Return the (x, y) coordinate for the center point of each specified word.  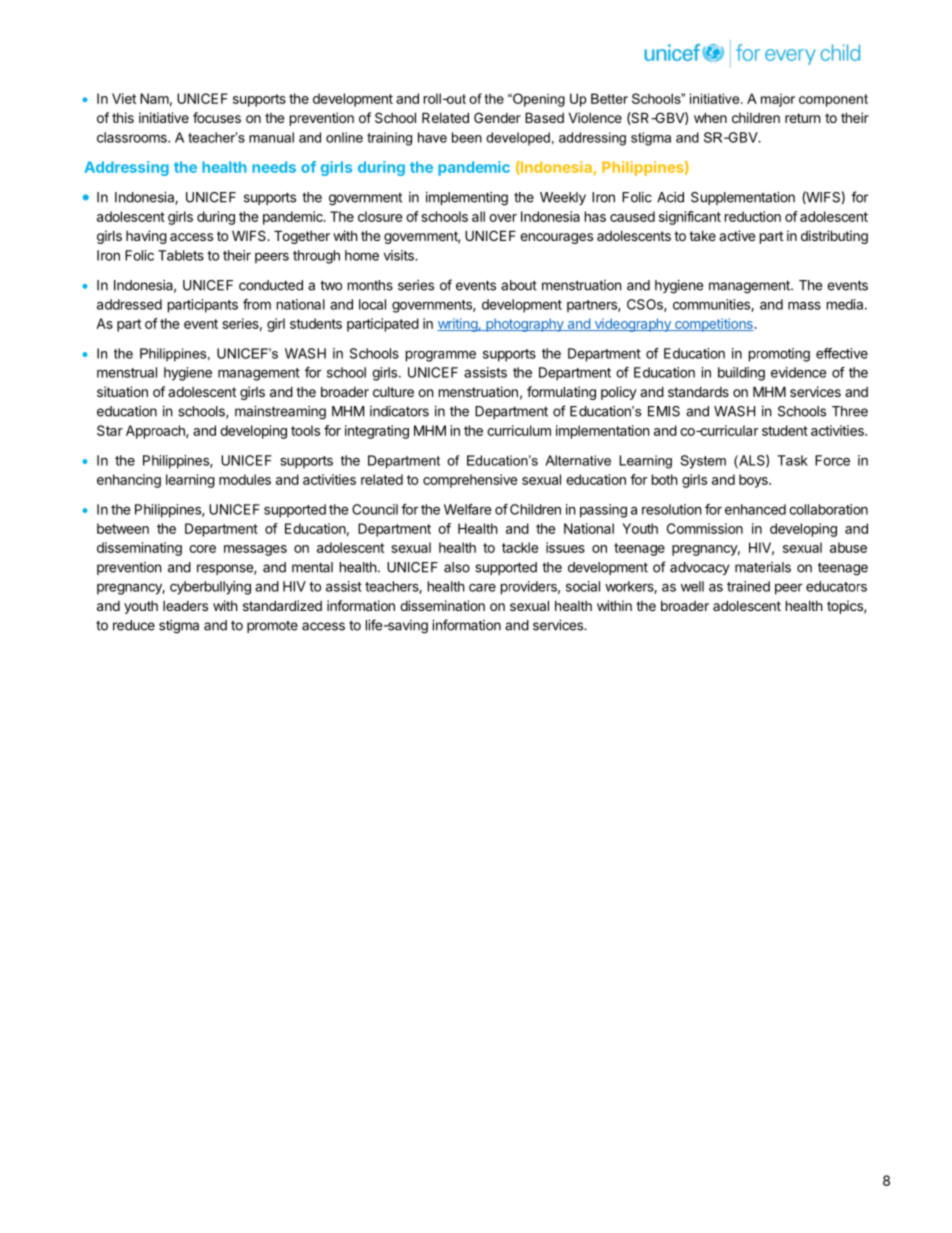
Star (110, 430)
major (778, 100)
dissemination (442, 605)
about (519, 285)
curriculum (519, 430)
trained (748, 586)
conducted (271, 285)
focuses (217, 117)
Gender (497, 117)
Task (792, 460)
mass (804, 305)
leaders (185, 606)
